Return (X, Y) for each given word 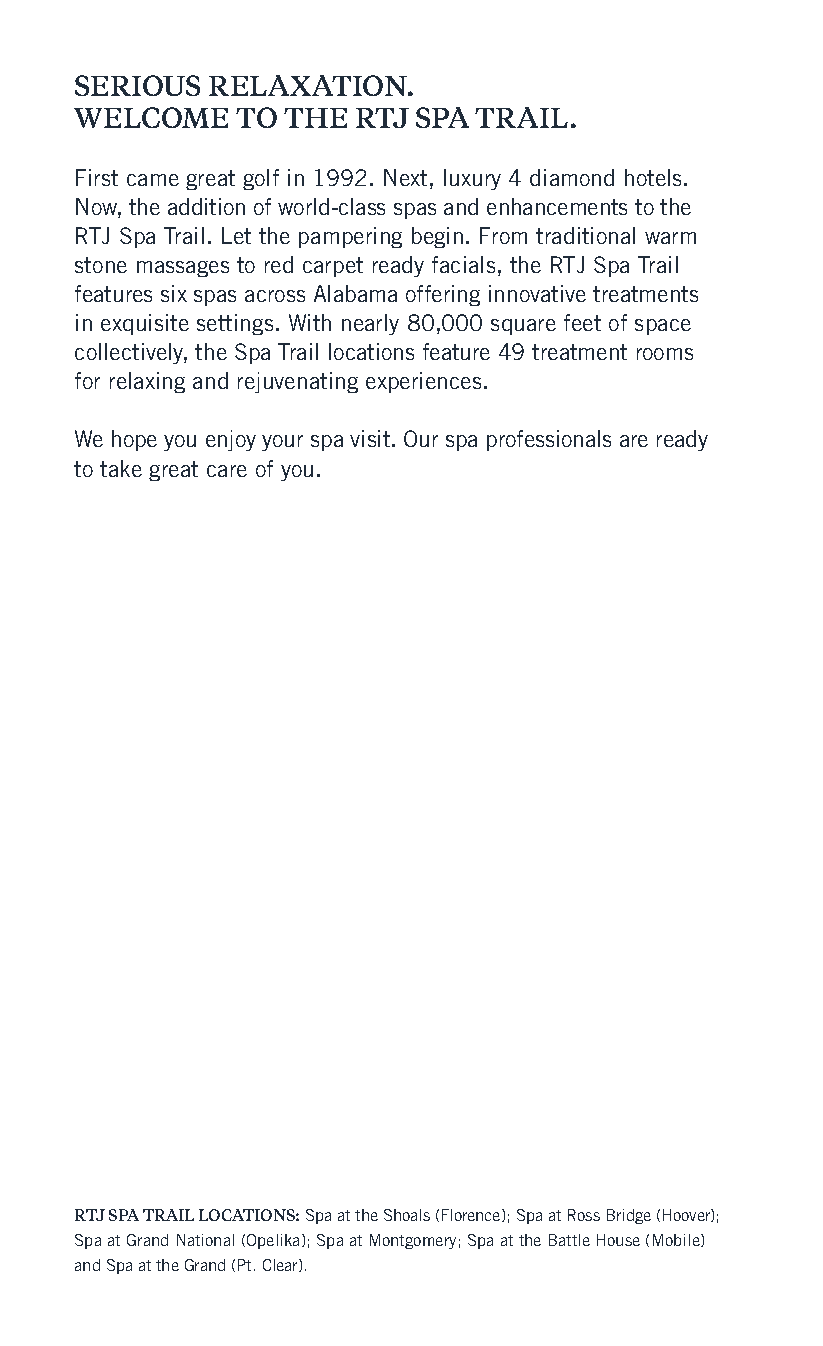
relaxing (147, 382)
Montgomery (413, 1241)
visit (370, 438)
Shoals (407, 1215)
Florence (472, 1215)
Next (405, 177)
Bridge (629, 1216)
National (205, 1240)
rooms (665, 354)
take (121, 468)
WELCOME (151, 117)
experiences (423, 382)
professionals (549, 440)
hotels (655, 177)
